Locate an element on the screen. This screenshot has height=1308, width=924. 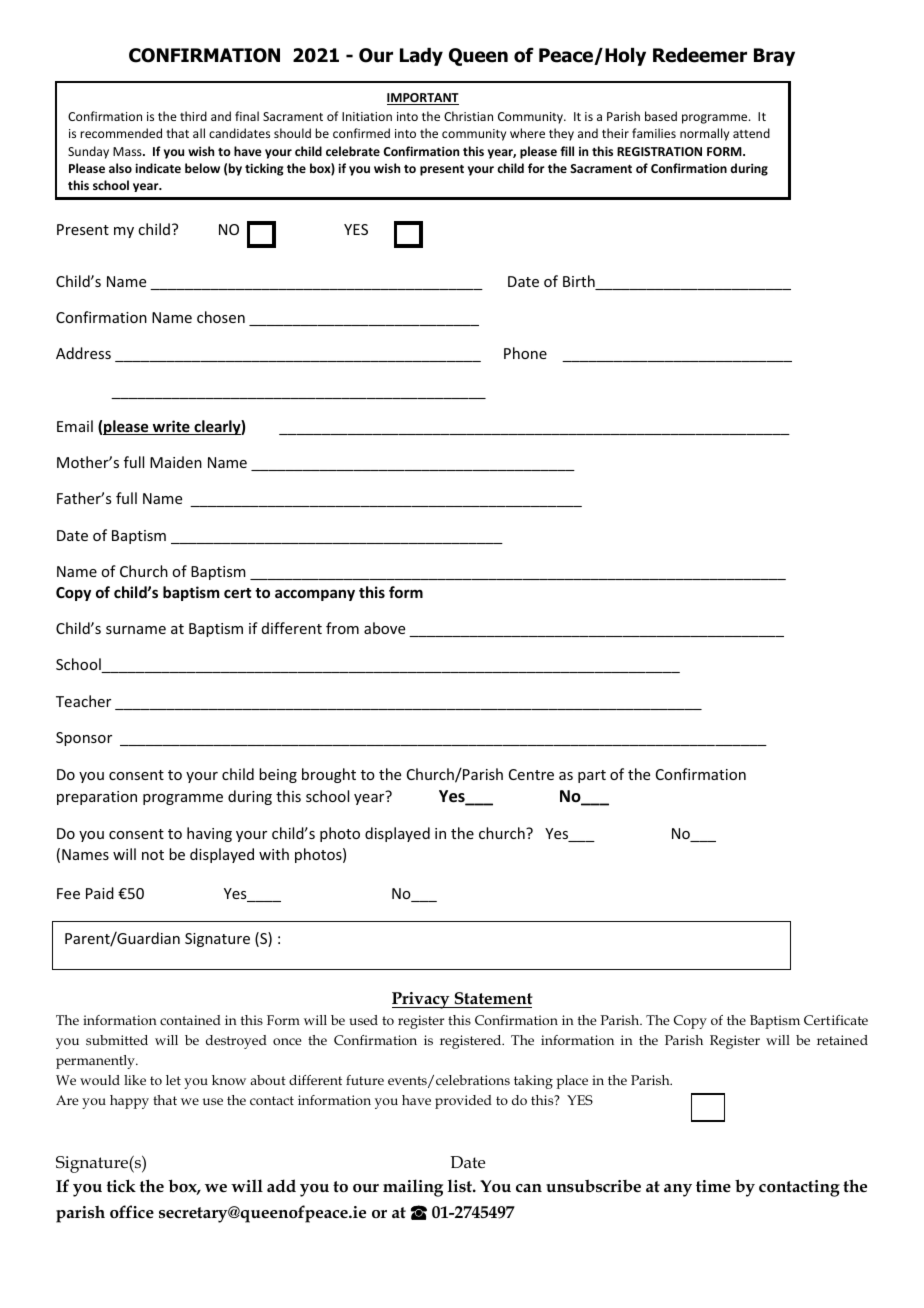
part is located at coordinates (592, 776).
